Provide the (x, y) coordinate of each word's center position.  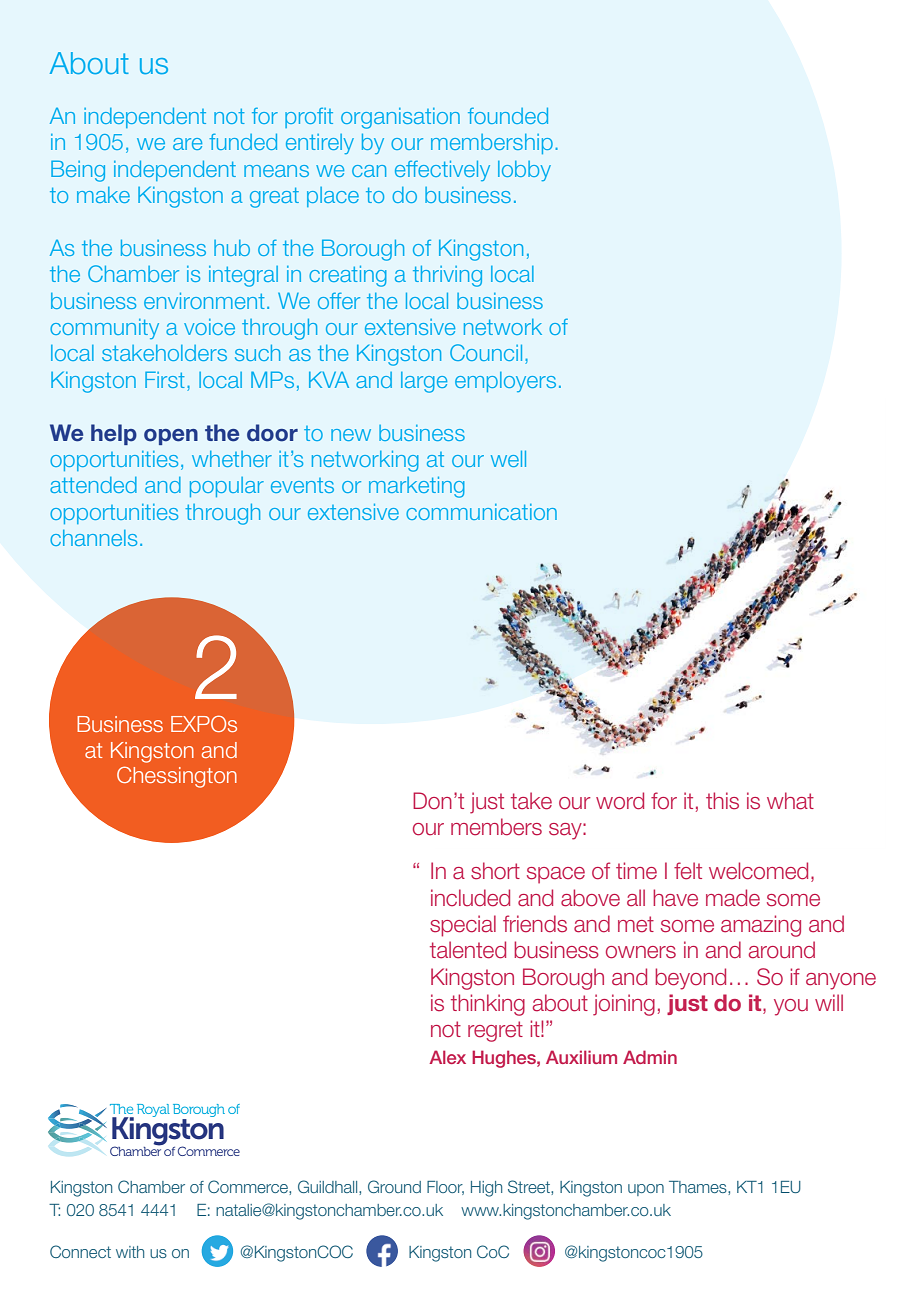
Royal (153, 1110)
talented (468, 950)
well (508, 458)
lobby (524, 171)
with (130, 1252)
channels (93, 538)
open (171, 437)
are (187, 144)
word (620, 801)
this (722, 801)
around (782, 950)
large (424, 382)
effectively (442, 170)
